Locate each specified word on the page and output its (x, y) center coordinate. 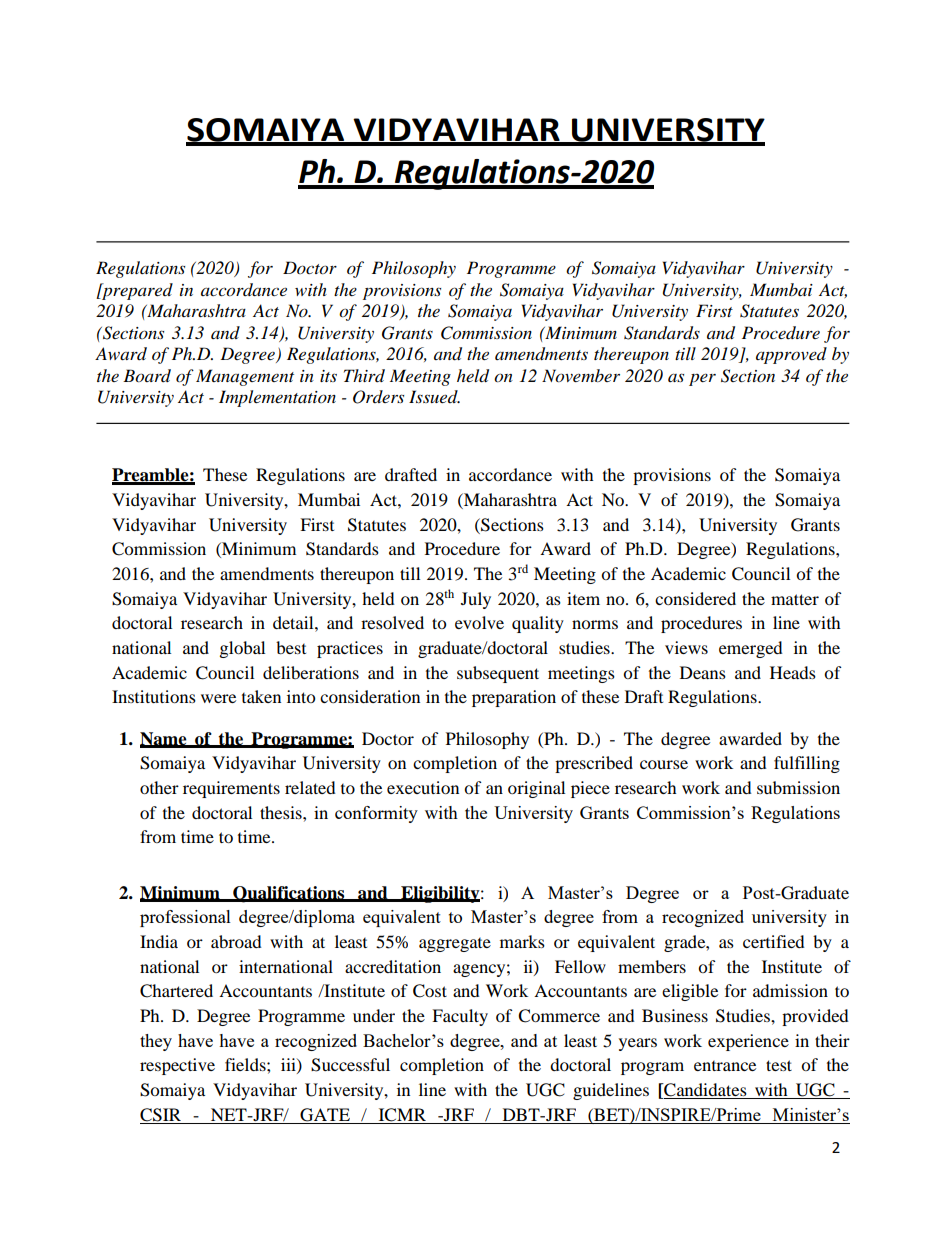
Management (245, 377)
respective (177, 1066)
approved (791, 355)
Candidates (705, 1091)
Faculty (460, 1017)
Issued (434, 396)
